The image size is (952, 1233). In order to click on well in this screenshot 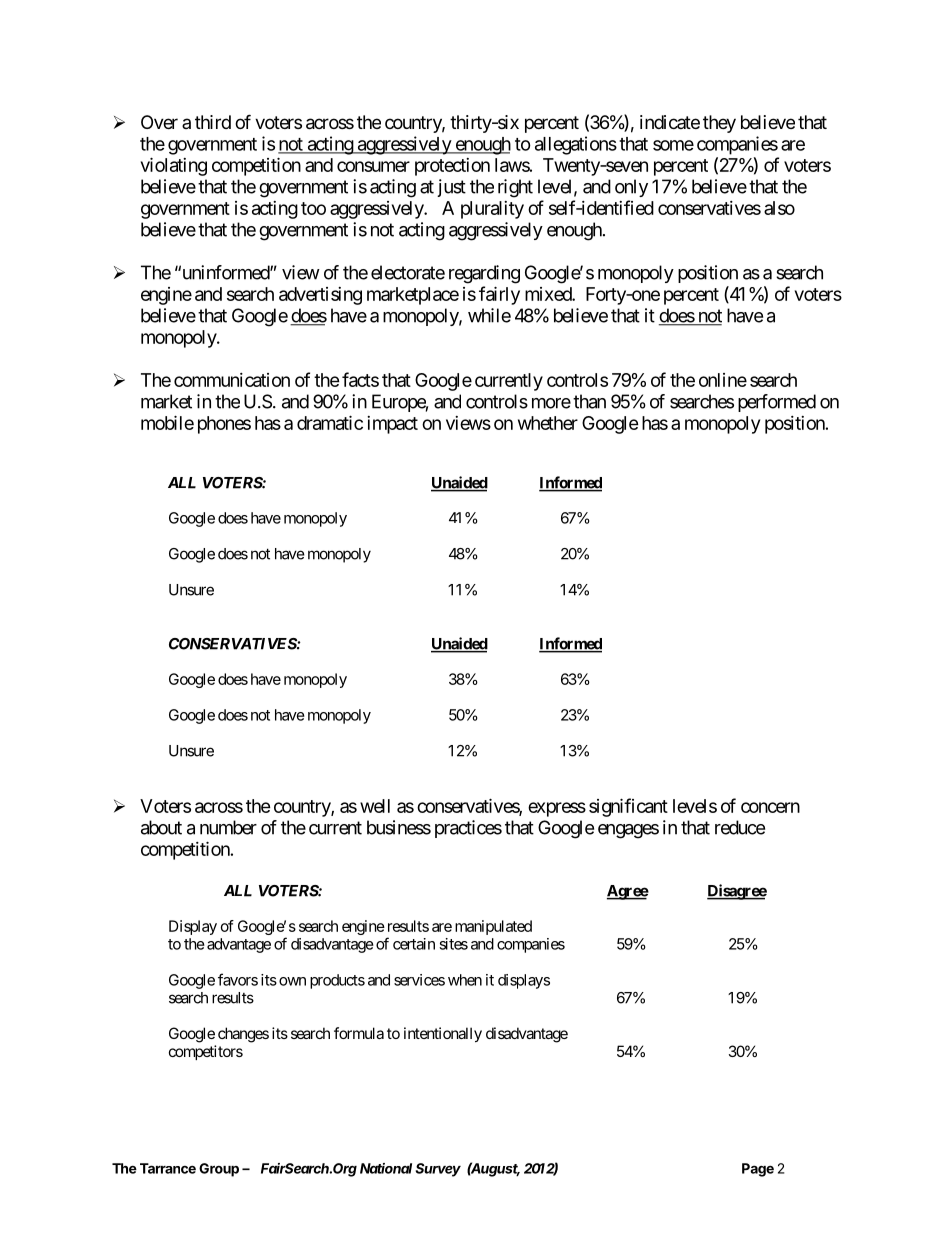, I will do `click(375, 806)`.
